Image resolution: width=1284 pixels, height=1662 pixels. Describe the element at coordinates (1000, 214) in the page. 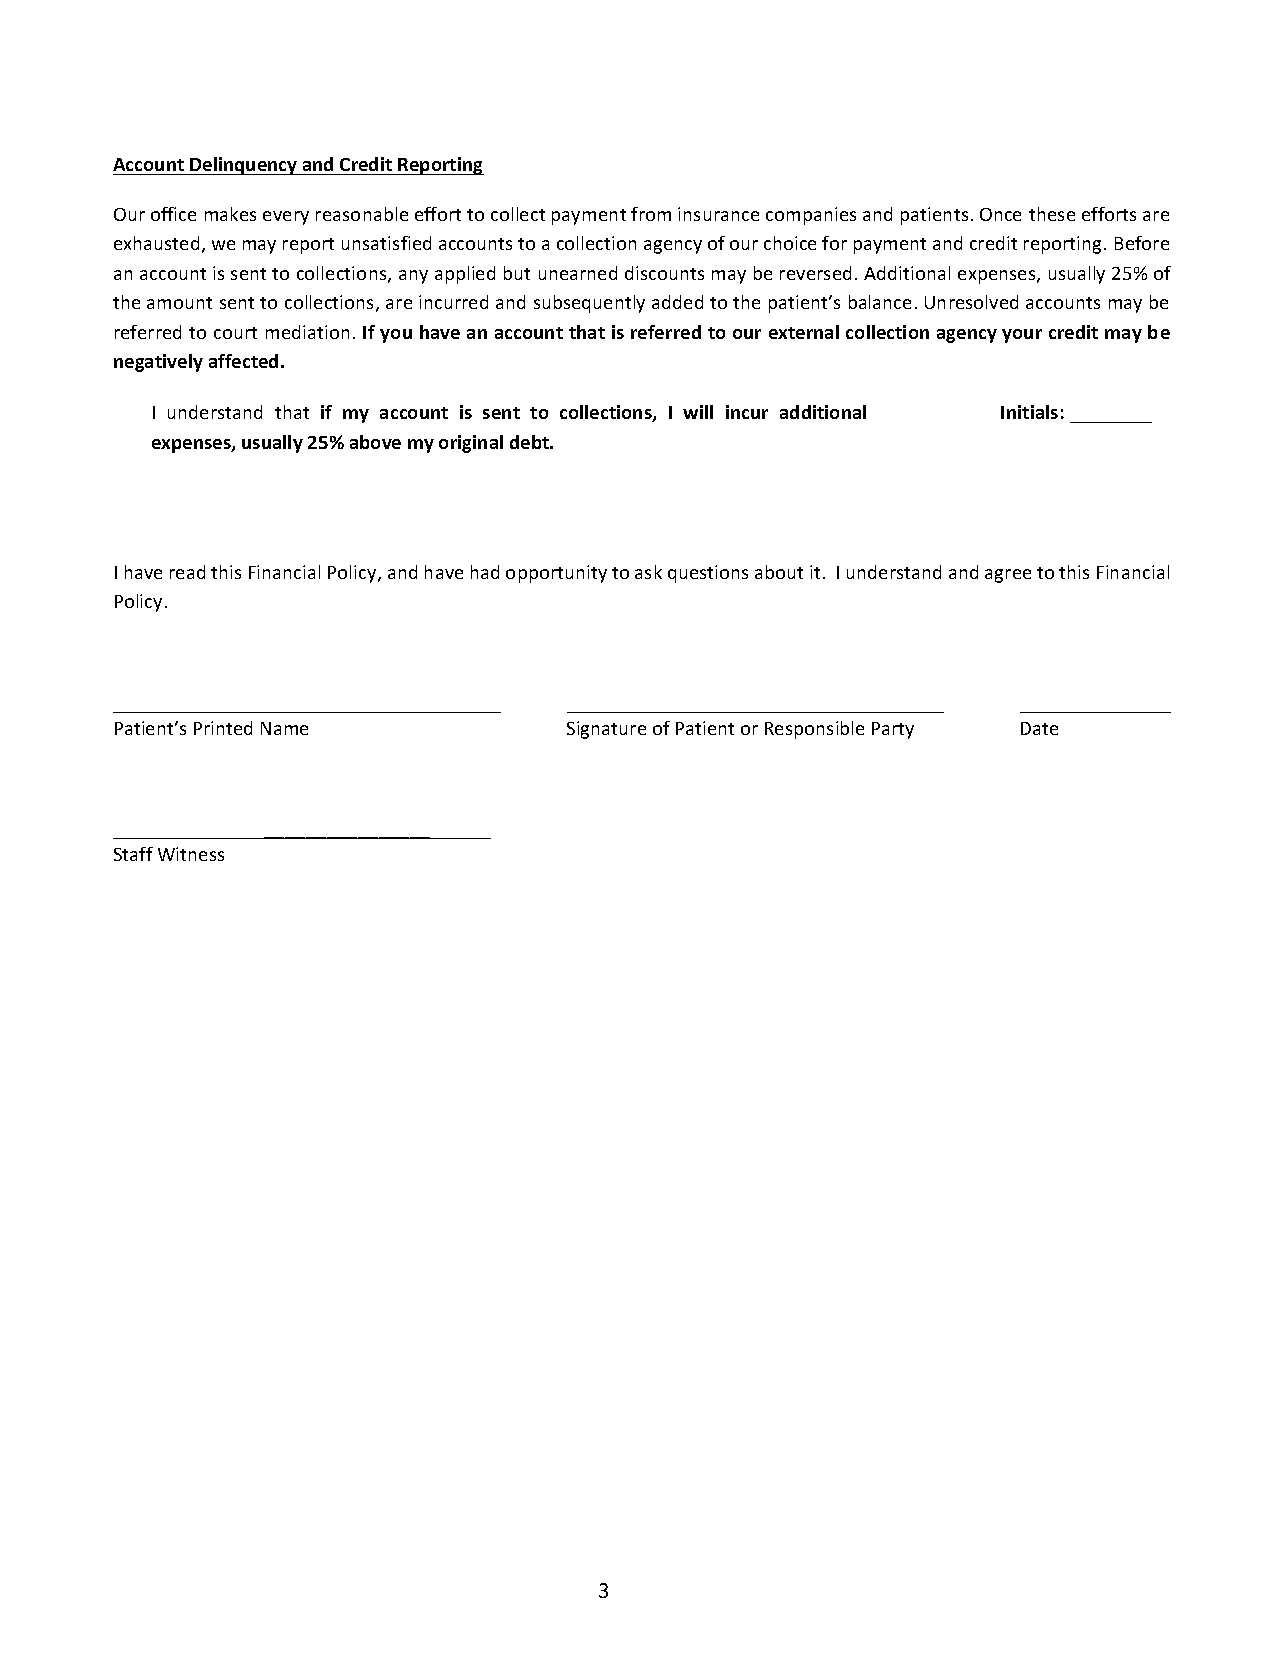

I see `Once` at that location.
